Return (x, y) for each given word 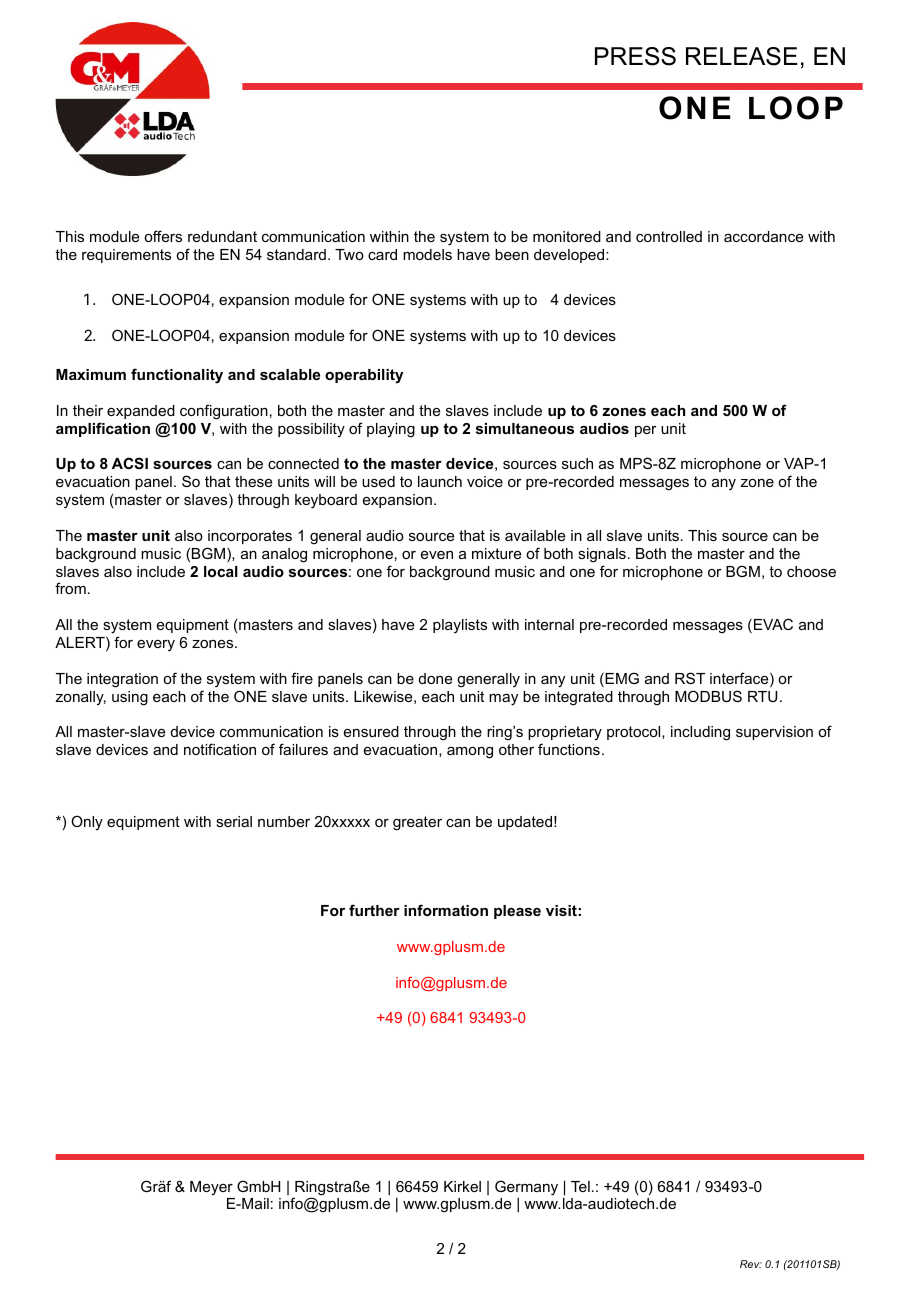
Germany (526, 1189)
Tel (580, 1186)
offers (163, 236)
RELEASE (741, 56)
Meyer (211, 1188)
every (156, 645)
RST (690, 678)
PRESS (635, 56)
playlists (460, 626)
